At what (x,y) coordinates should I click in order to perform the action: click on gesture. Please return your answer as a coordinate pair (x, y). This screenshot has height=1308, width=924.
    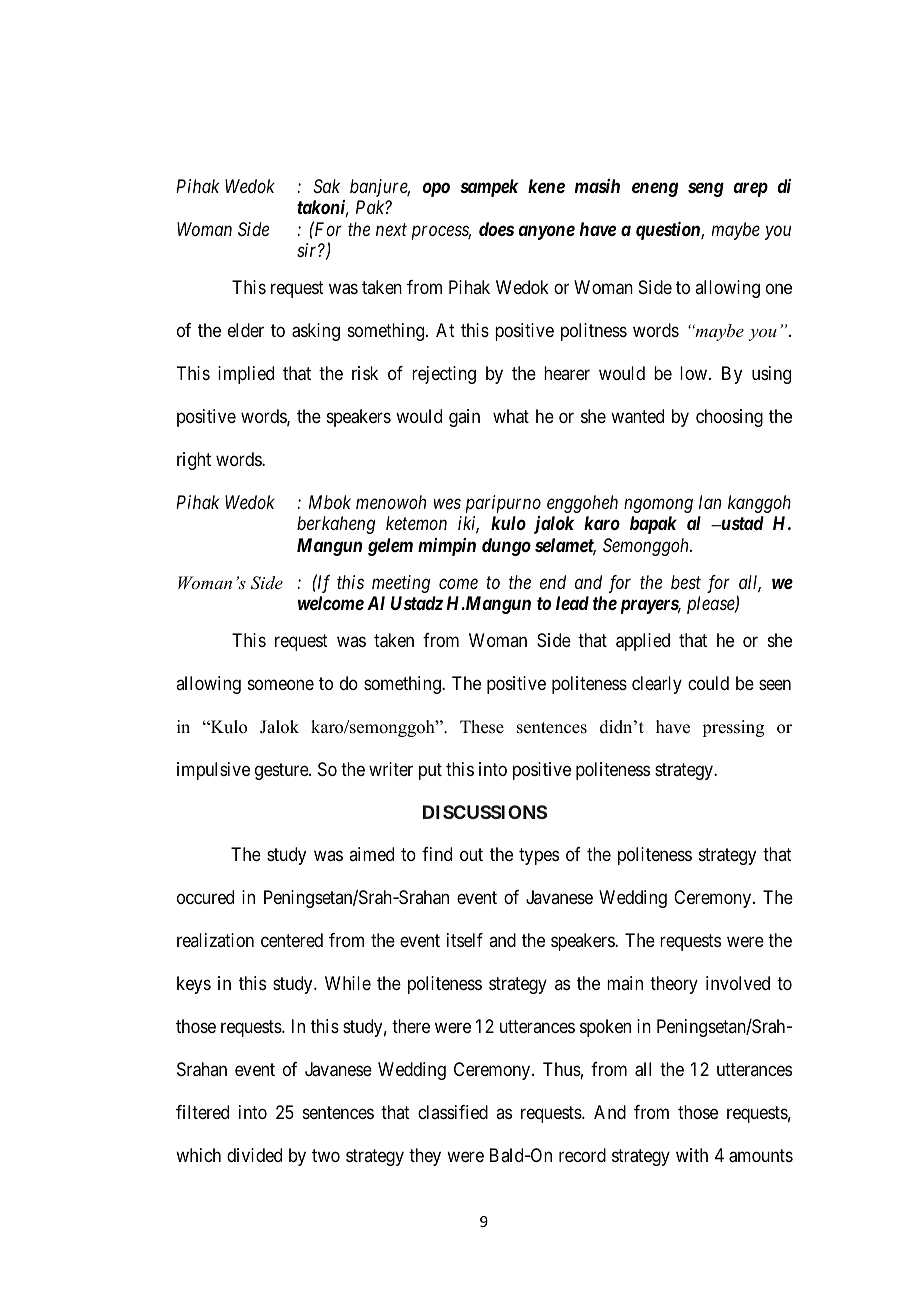
    Looking at the image, I should click on (282, 771).
